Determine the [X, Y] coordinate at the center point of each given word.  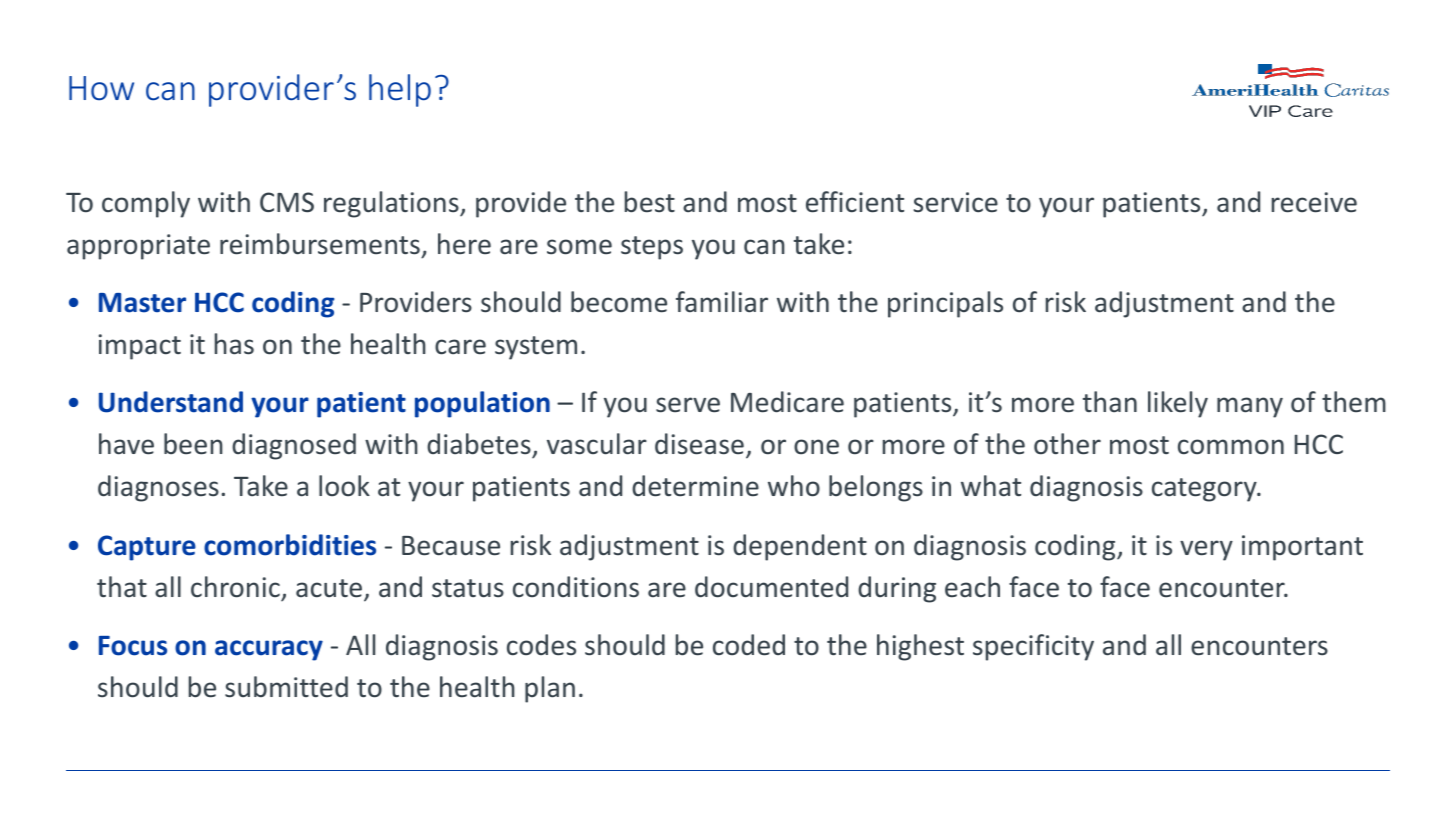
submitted [286, 687]
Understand [171, 402]
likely [1178, 404]
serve [688, 405]
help [400, 90]
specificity [1033, 647]
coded [749, 645]
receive [1314, 202]
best [650, 202]
